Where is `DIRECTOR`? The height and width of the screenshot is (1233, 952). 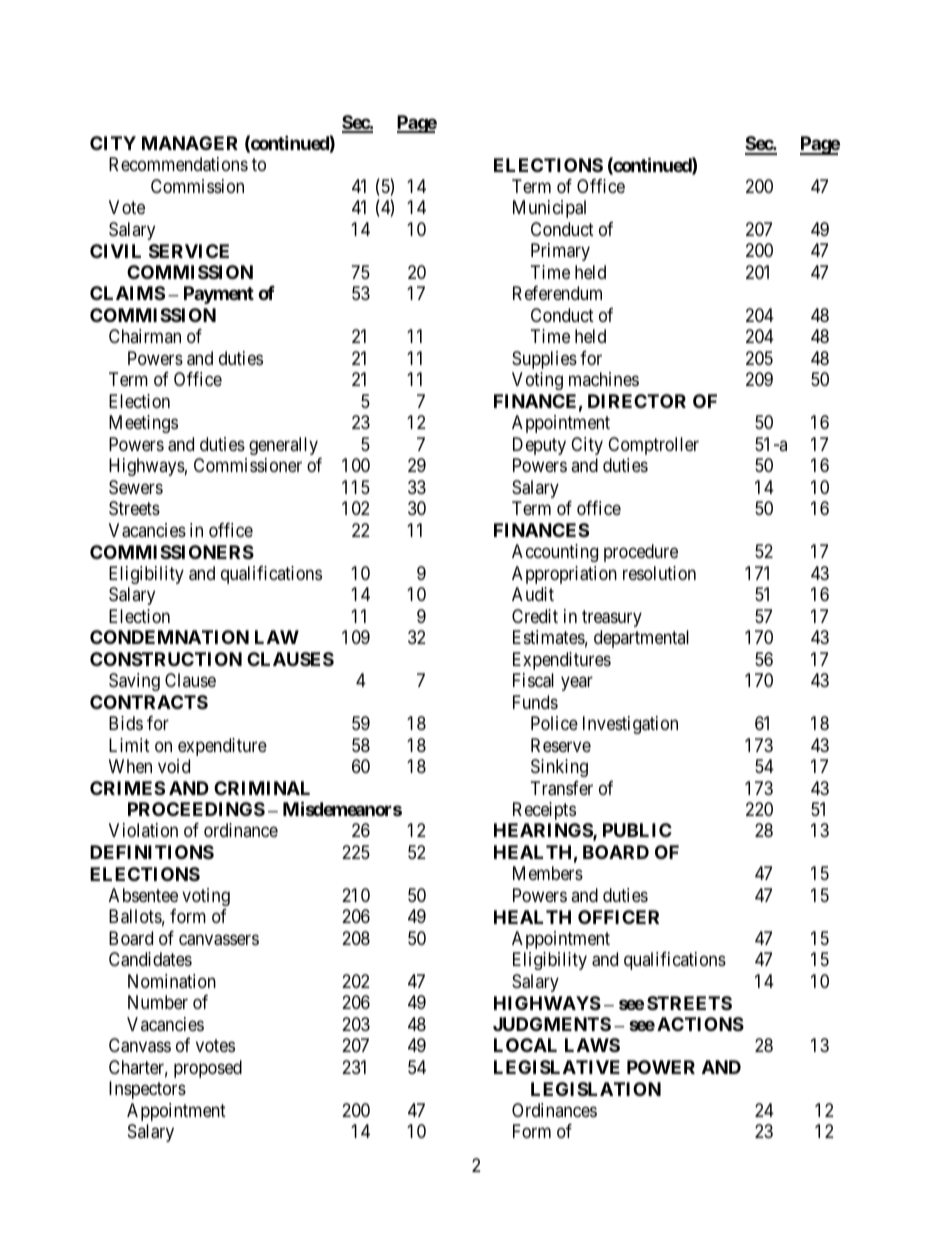 DIRECTOR is located at coordinates (637, 401).
